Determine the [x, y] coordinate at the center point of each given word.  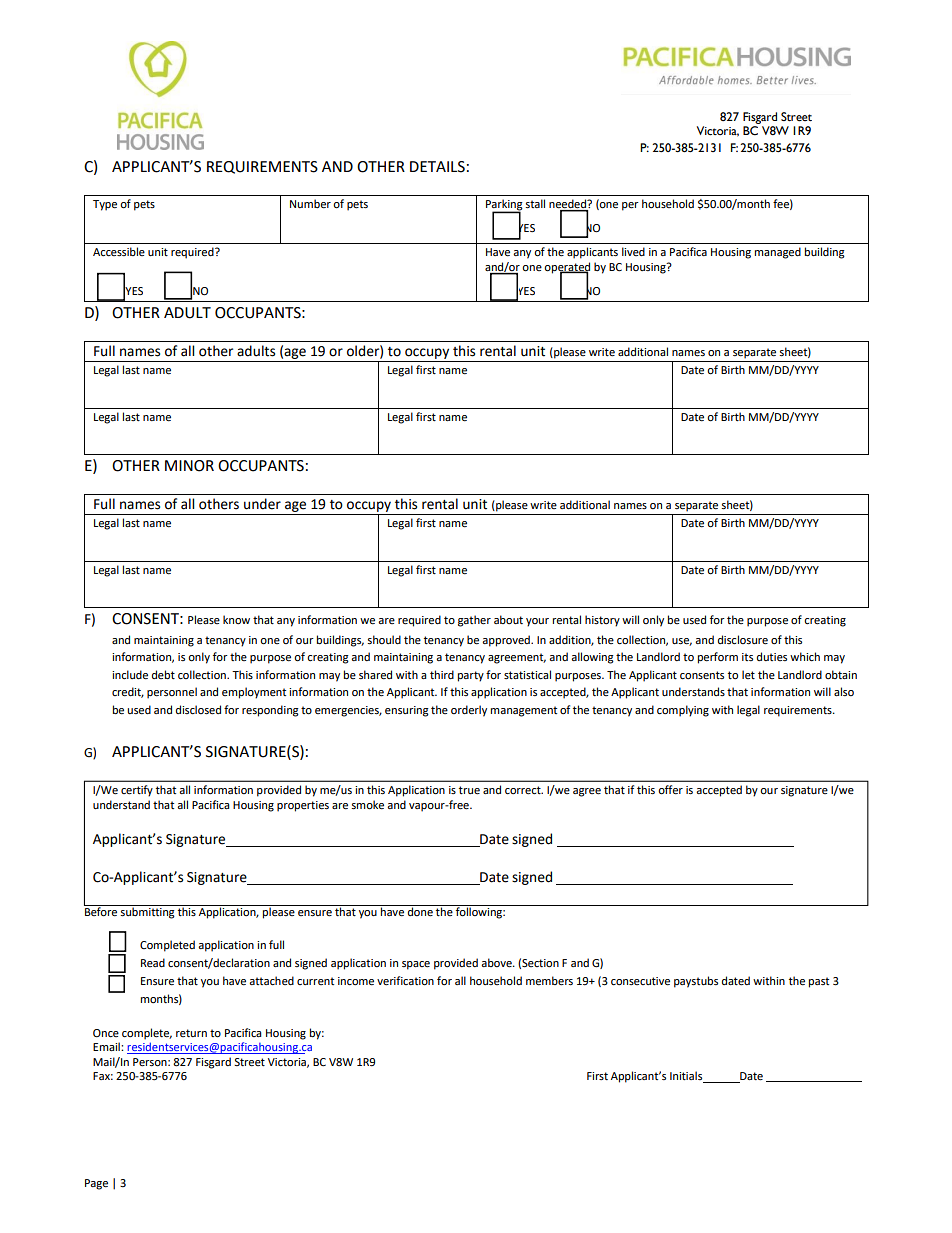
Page [96, 1184]
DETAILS [437, 167]
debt [163, 674]
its [747, 657]
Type [105, 205]
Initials [687, 1077]
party [471, 676]
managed [778, 253]
